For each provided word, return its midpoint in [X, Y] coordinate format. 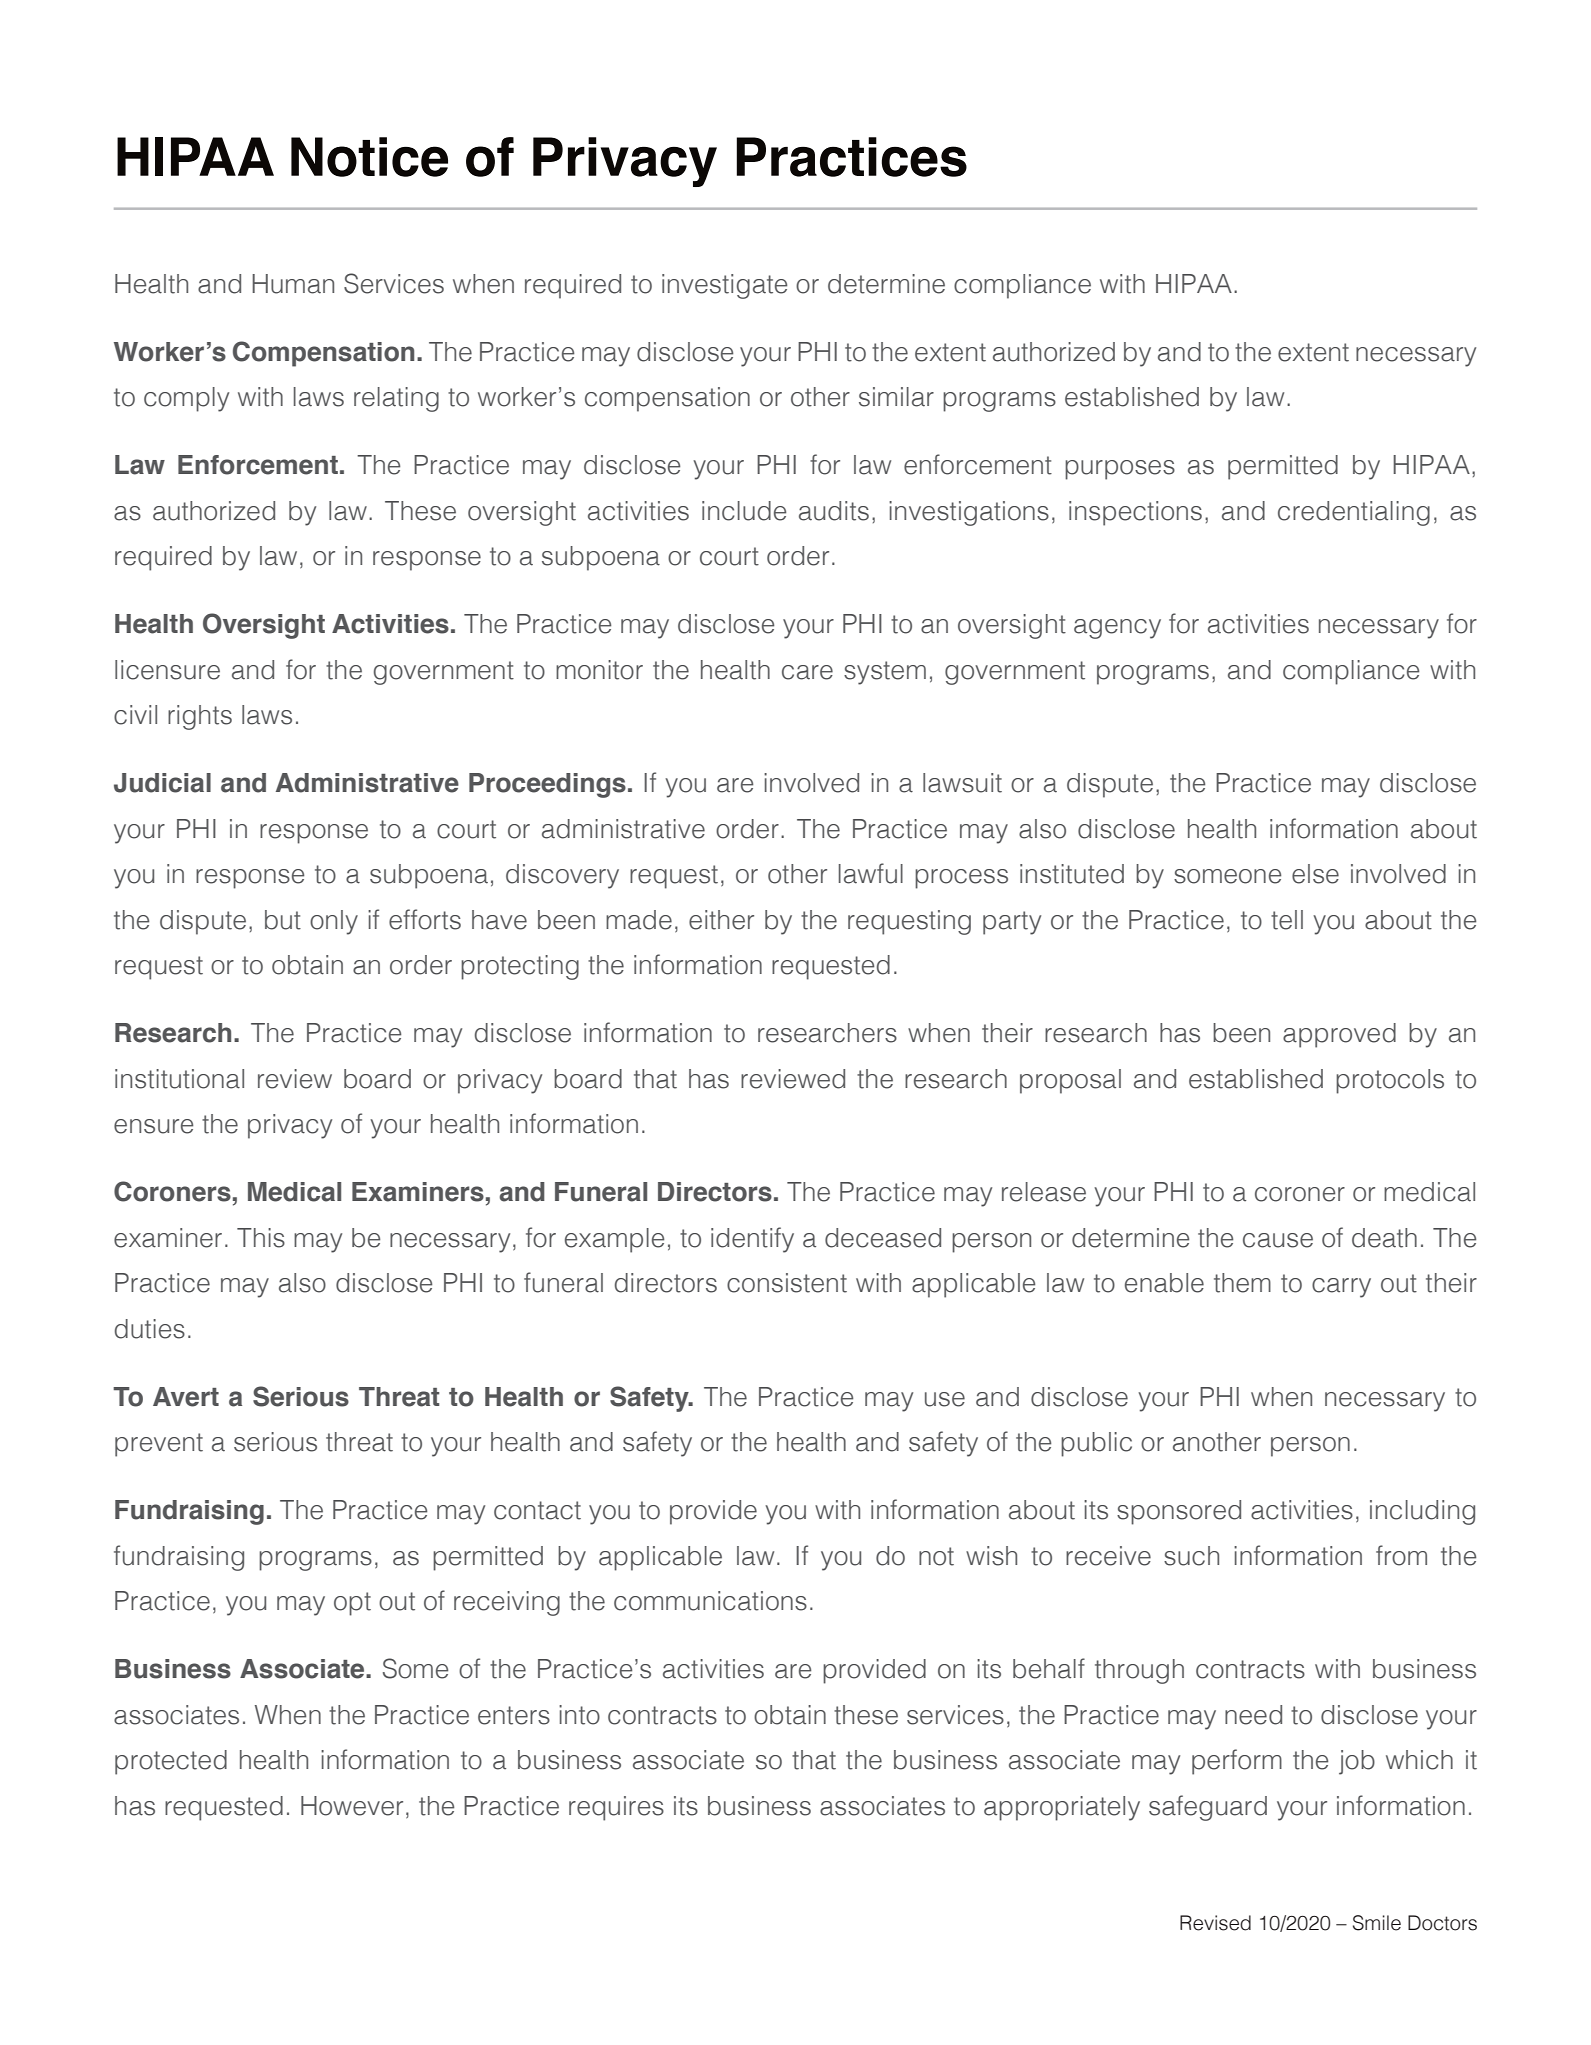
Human [293, 284]
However [352, 1806]
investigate [724, 286]
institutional [179, 1079]
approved [1339, 1035]
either [721, 920]
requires [616, 1808]
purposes [1120, 470]
